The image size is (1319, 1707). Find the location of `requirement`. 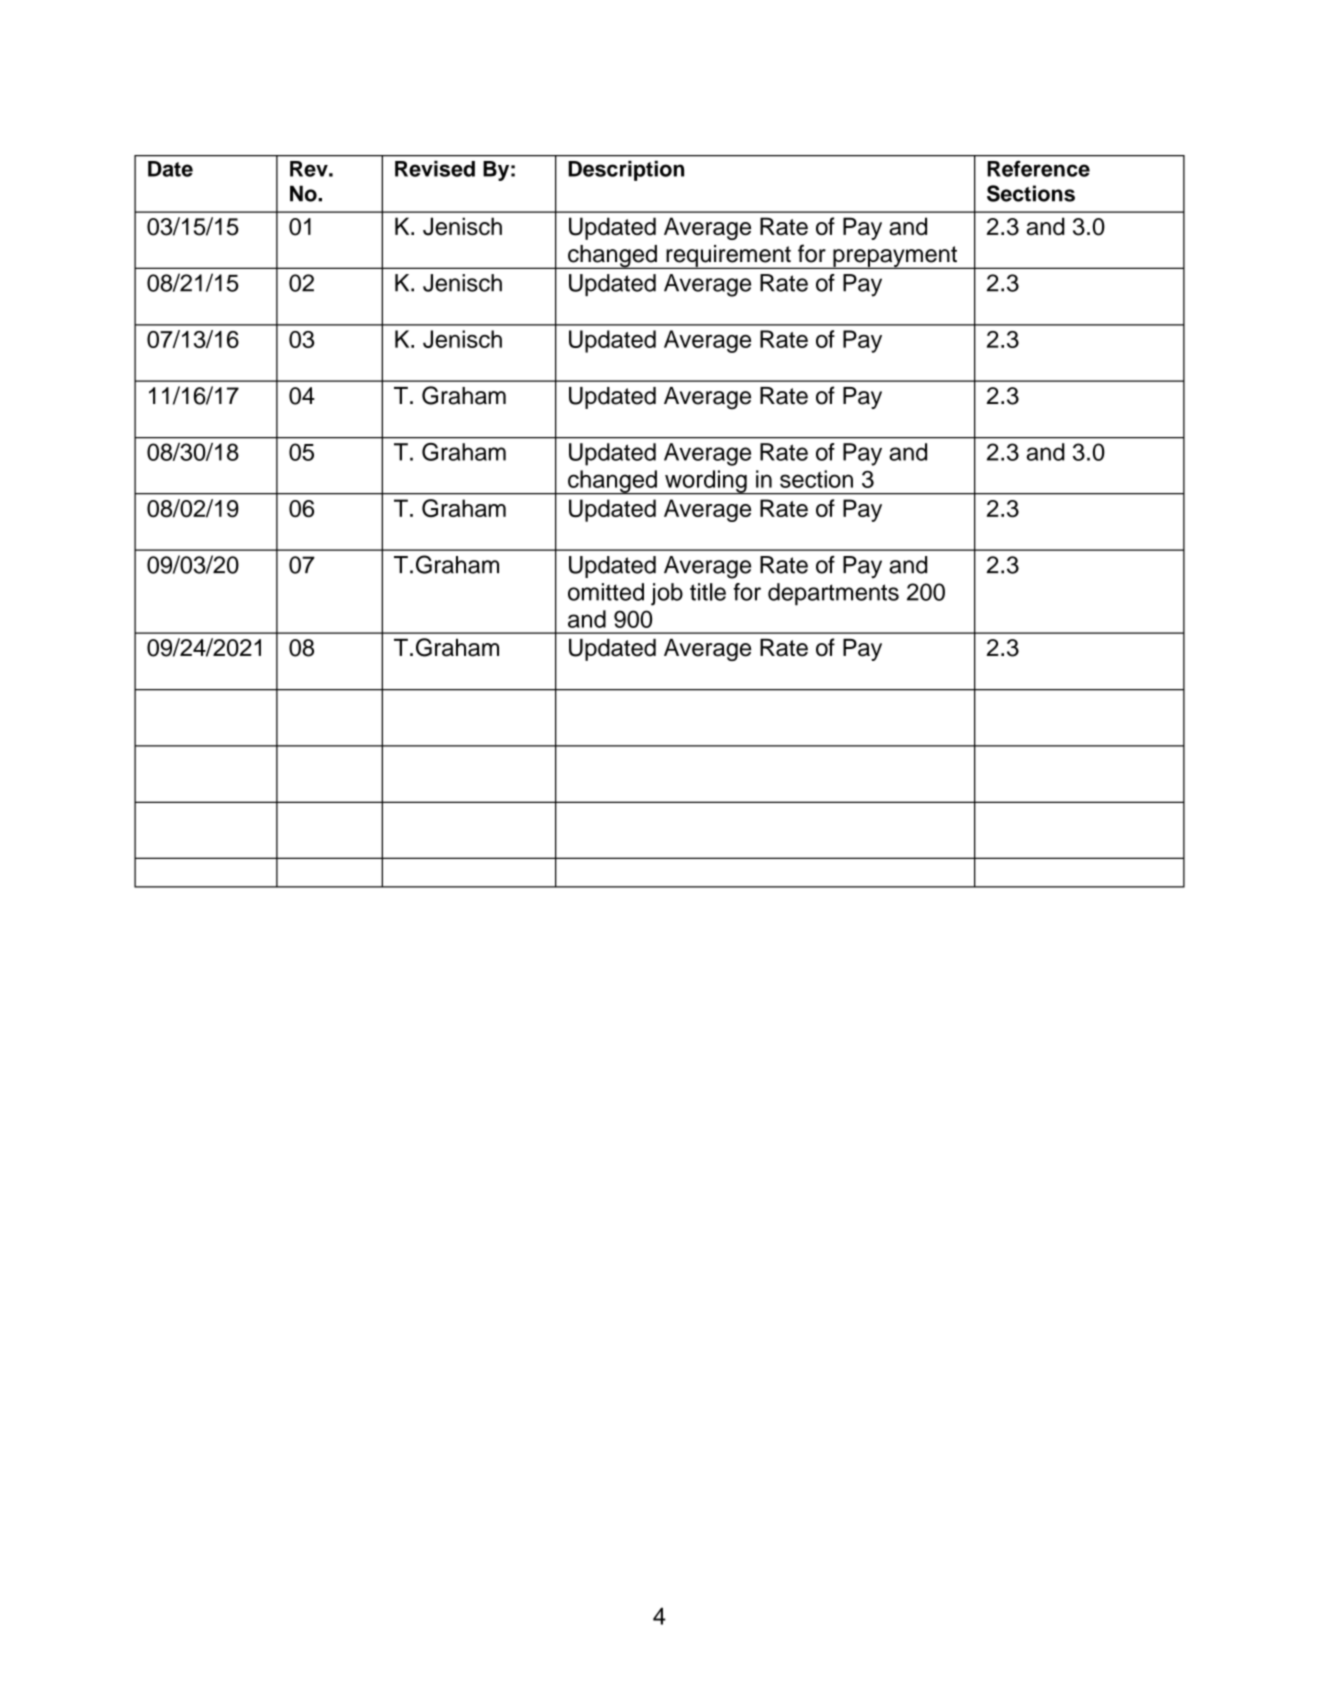

requirement is located at coordinates (728, 257).
